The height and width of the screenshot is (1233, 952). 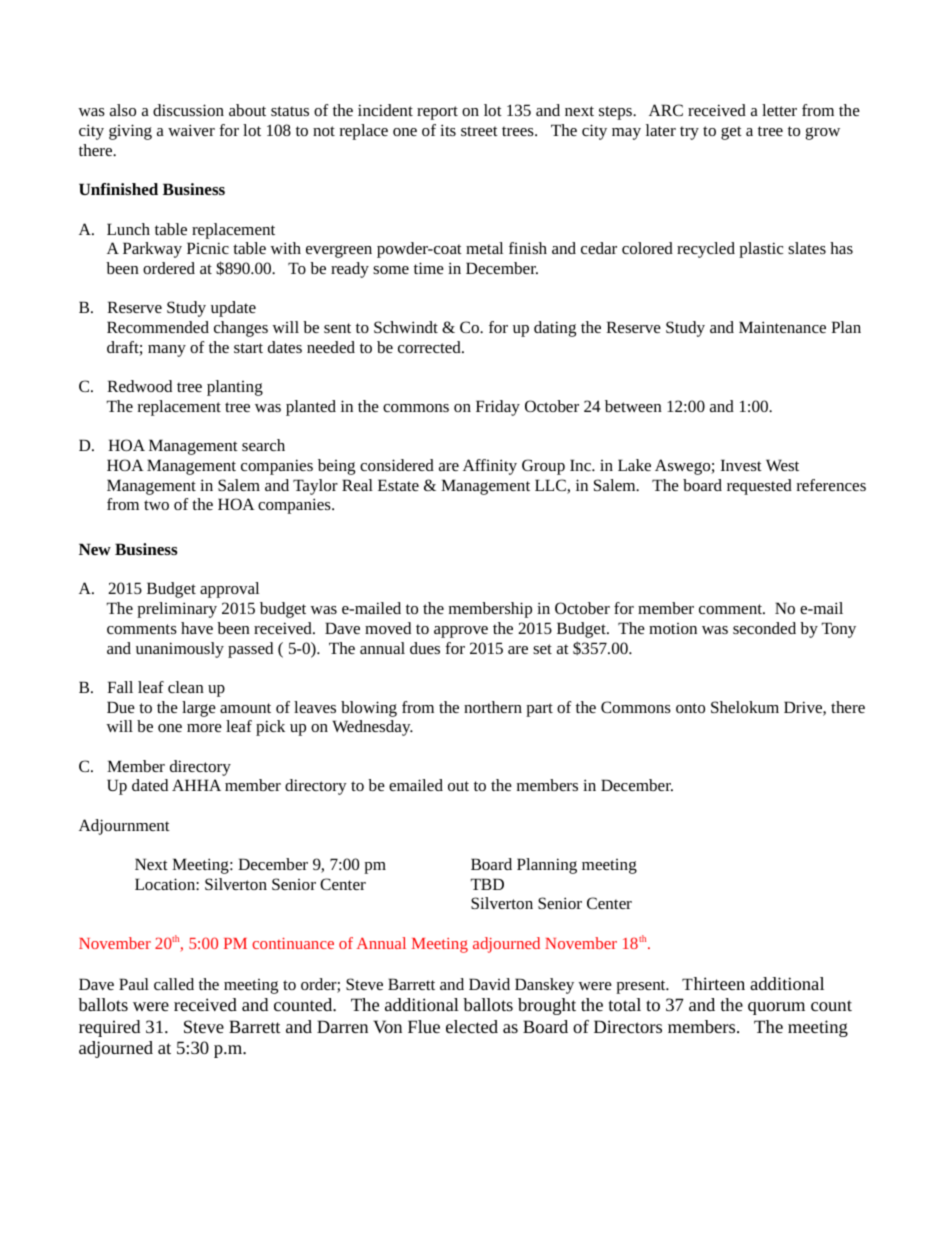 What do you see at coordinates (191, 130) in the screenshot?
I see `waiver` at bounding box center [191, 130].
